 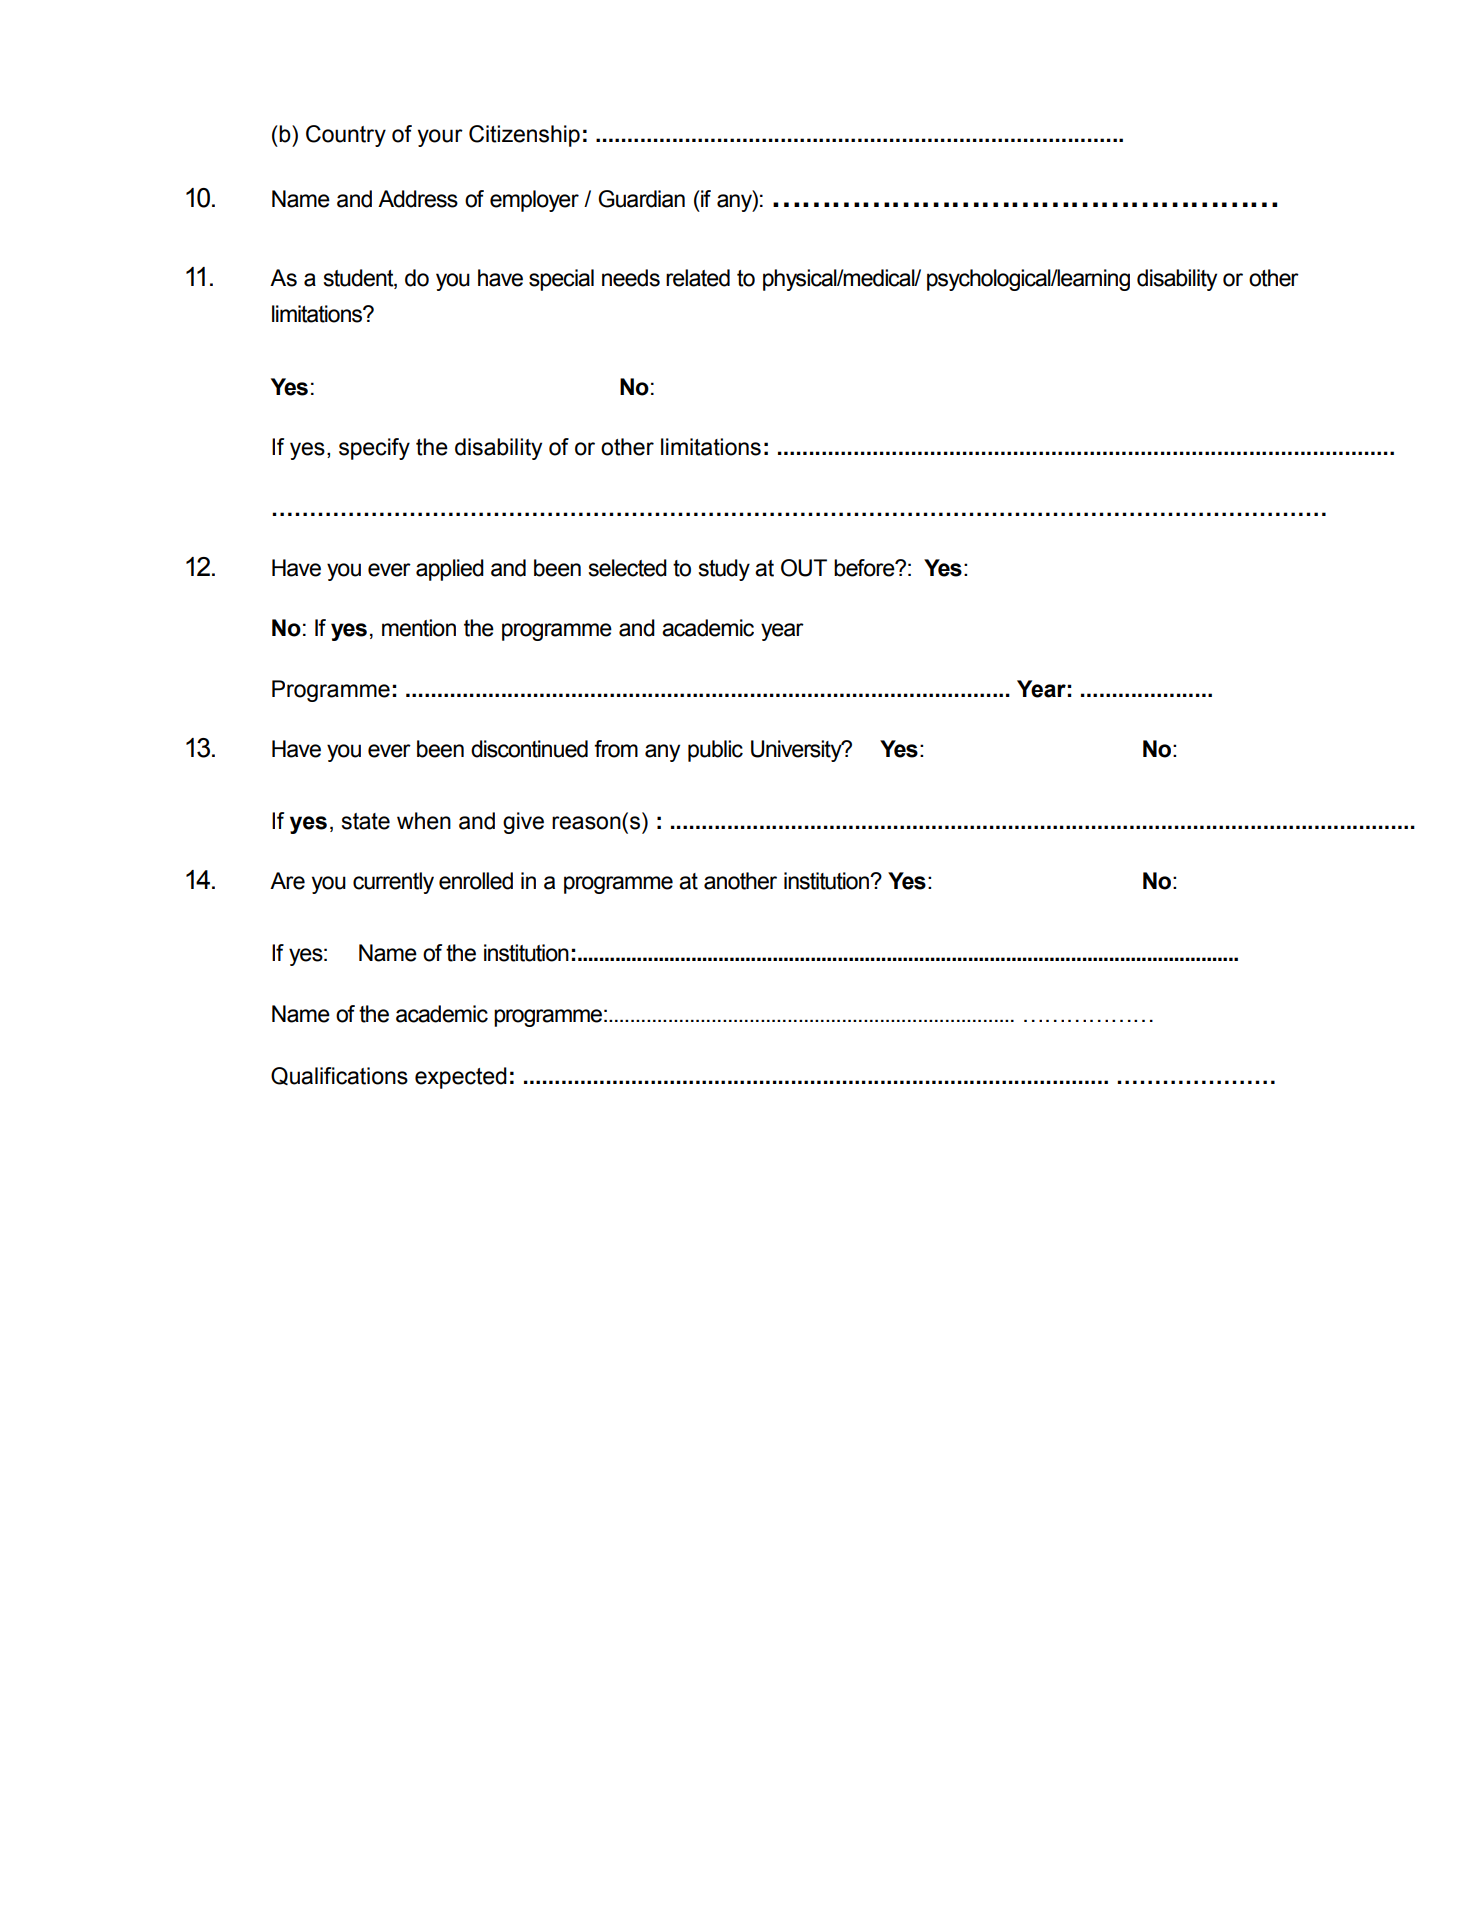 What do you see at coordinates (641, 199) in the screenshot?
I see `Guardian` at bounding box center [641, 199].
